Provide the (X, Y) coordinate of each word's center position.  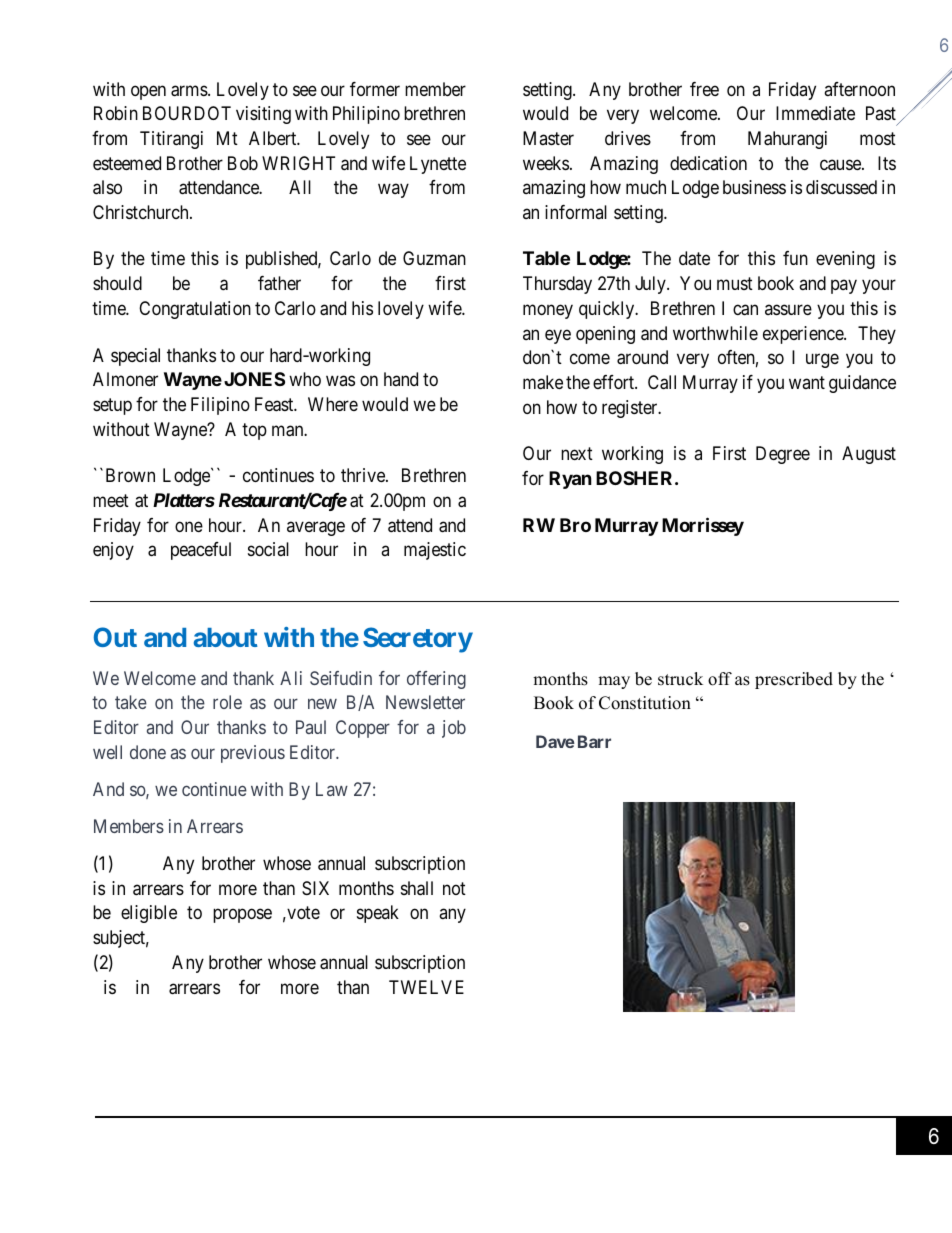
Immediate (815, 113)
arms (190, 91)
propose (242, 916)
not (454, 888)
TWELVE (426, 987)
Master (548, 138)
